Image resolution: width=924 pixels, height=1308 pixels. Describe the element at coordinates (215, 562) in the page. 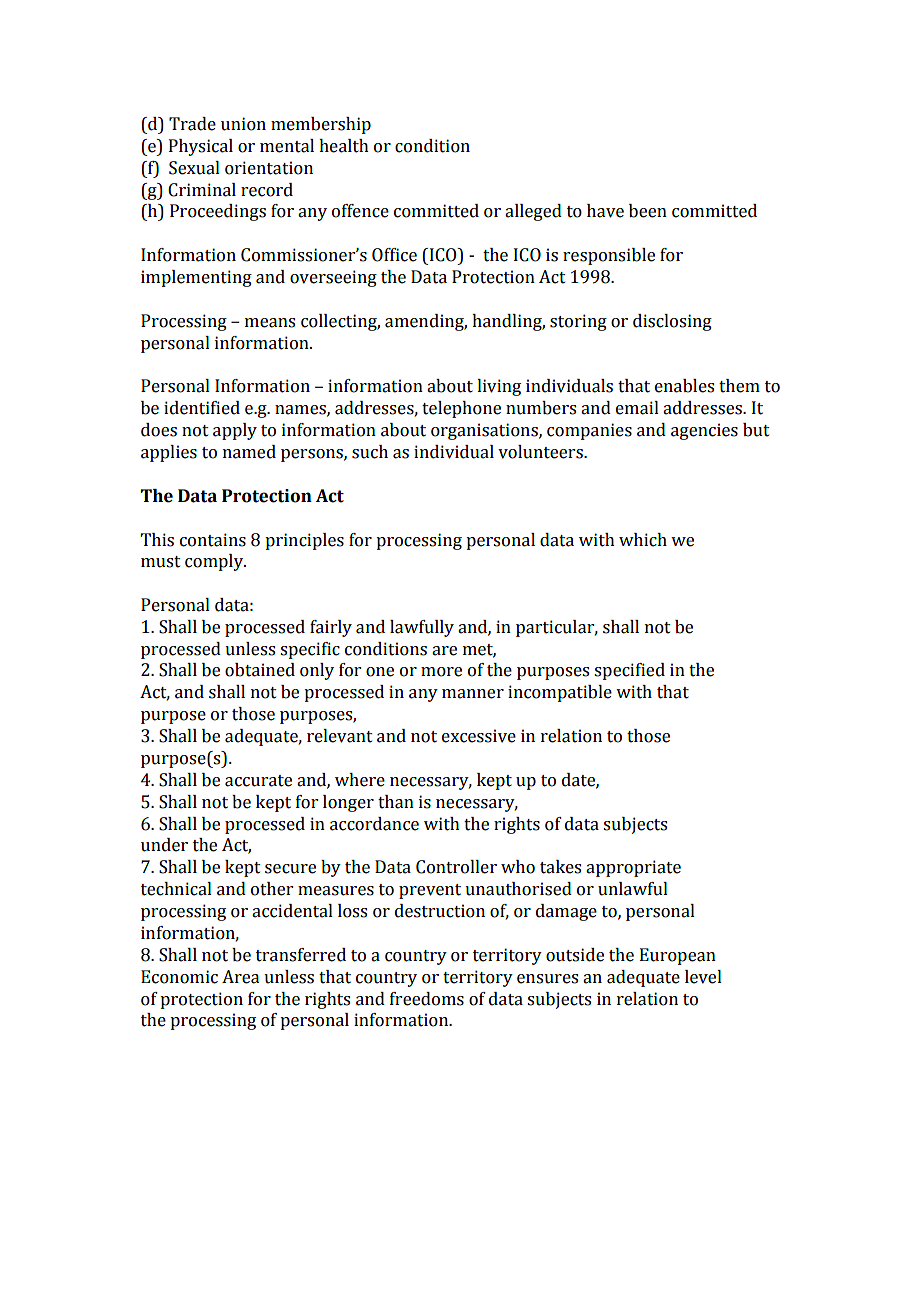

I see `comply` at that location.
